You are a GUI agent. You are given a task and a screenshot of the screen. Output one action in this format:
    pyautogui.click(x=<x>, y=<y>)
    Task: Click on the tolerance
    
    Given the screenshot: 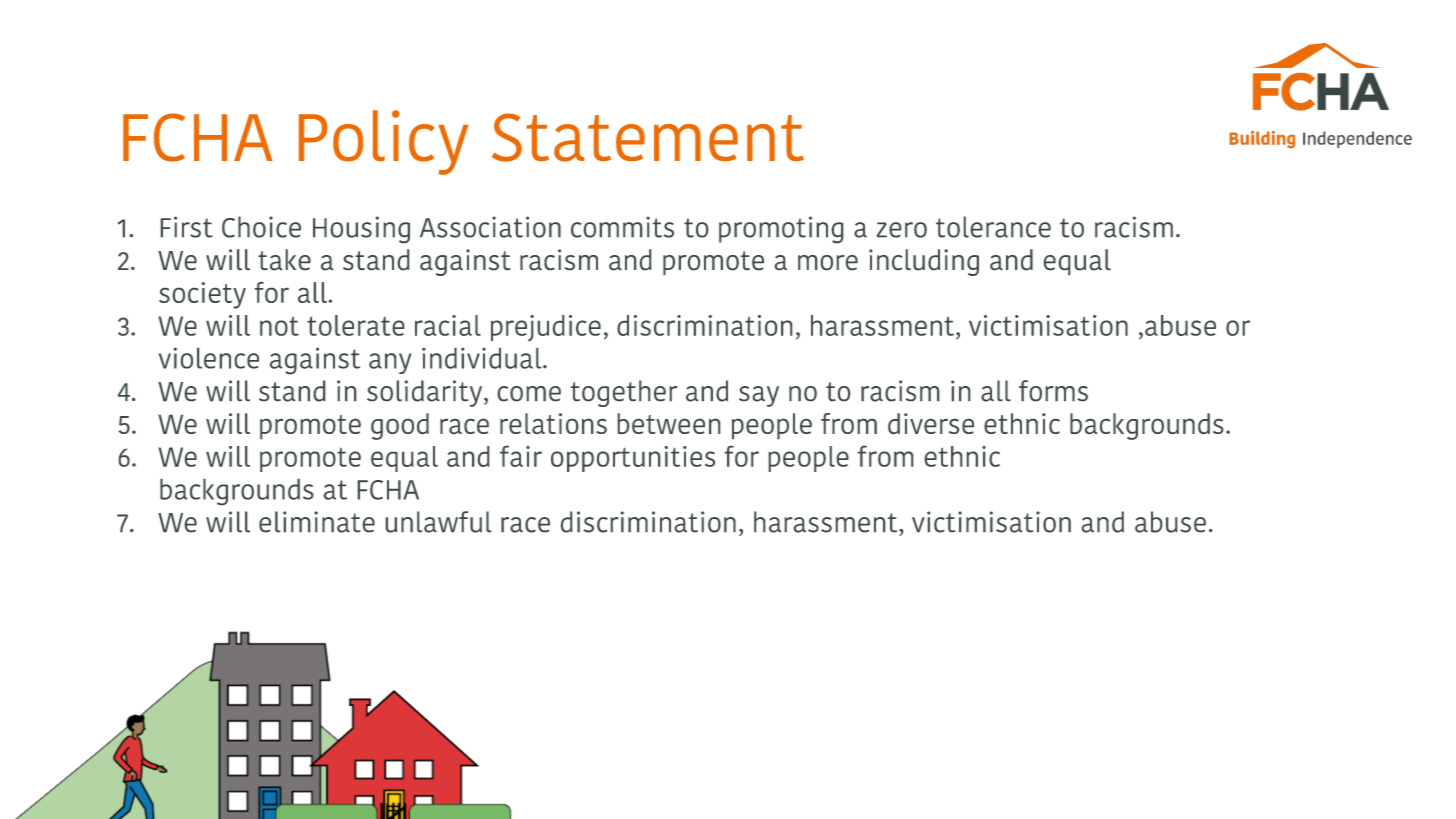 What is the action you would take?
    pyautogui.click(x=993, y=227)
